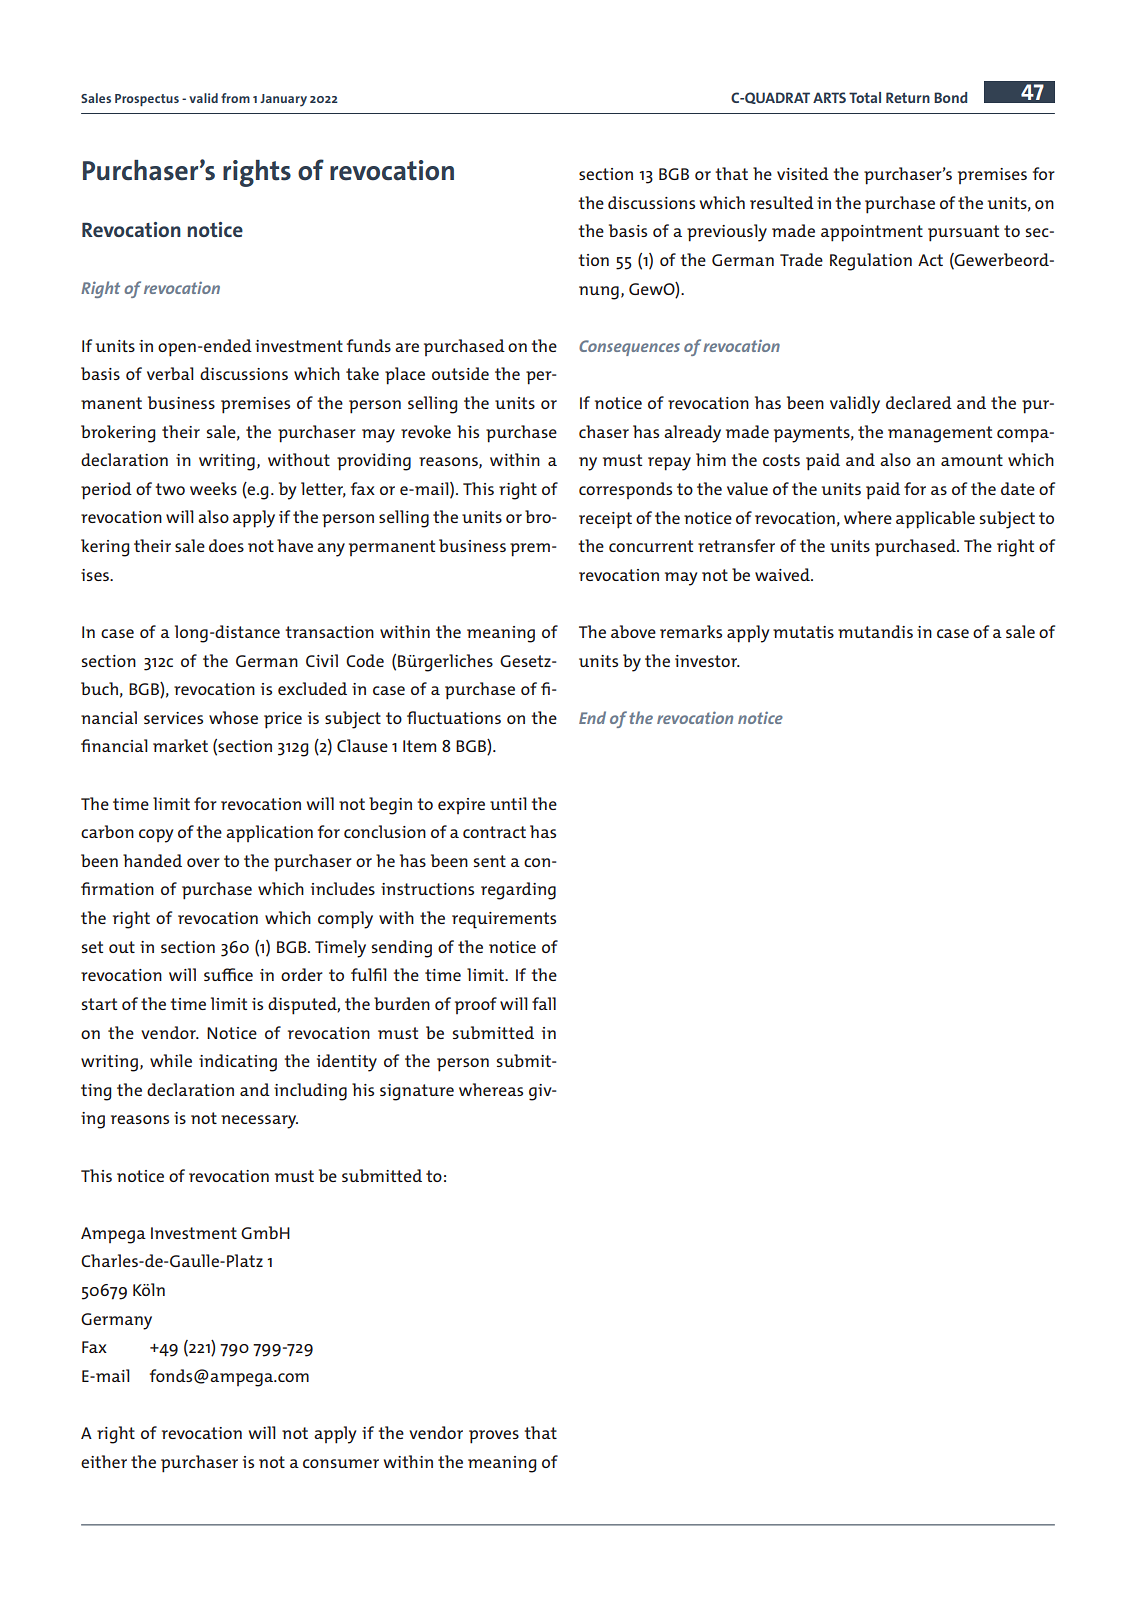 The width and height of the screenshot is (1136, 1606). Describe the element at coordinates (908, 97) in the screenshot. I see `Return` at that location.
